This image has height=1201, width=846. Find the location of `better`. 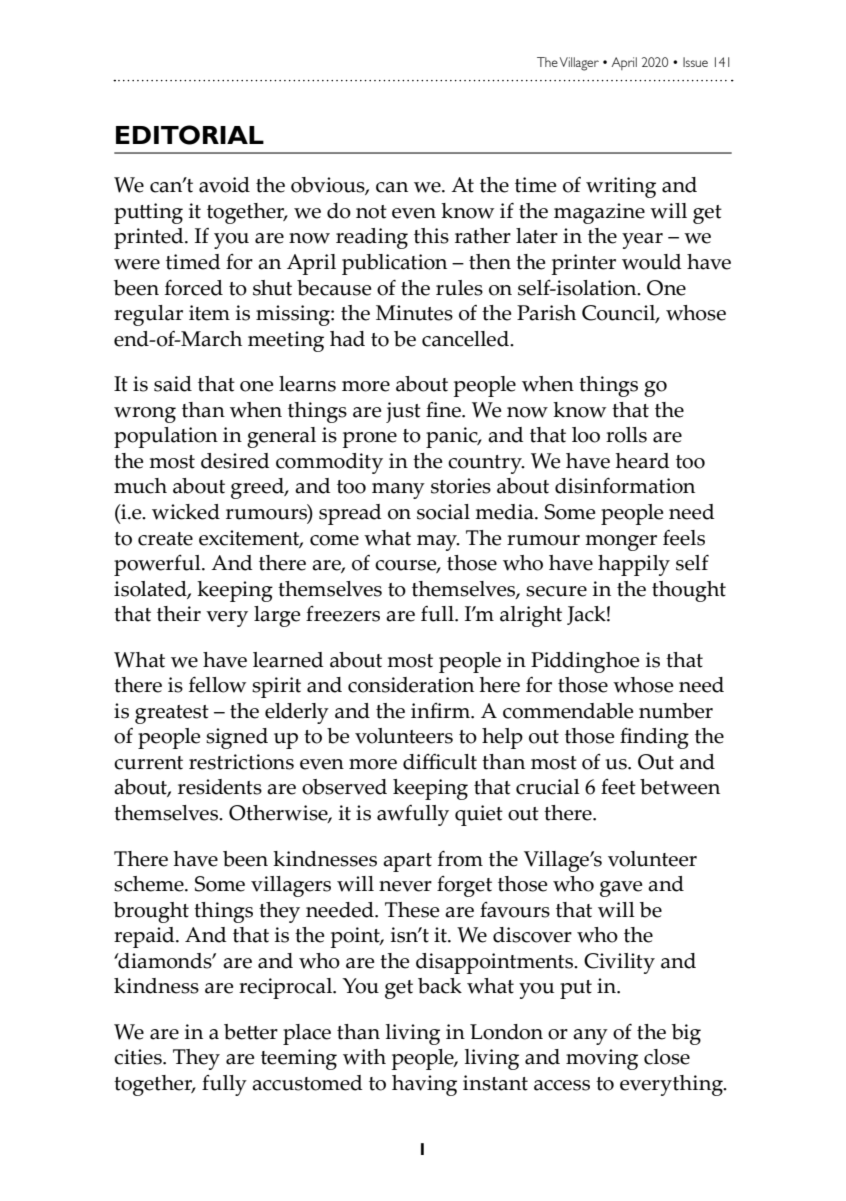

better is located at coordinates (251, 1032).
